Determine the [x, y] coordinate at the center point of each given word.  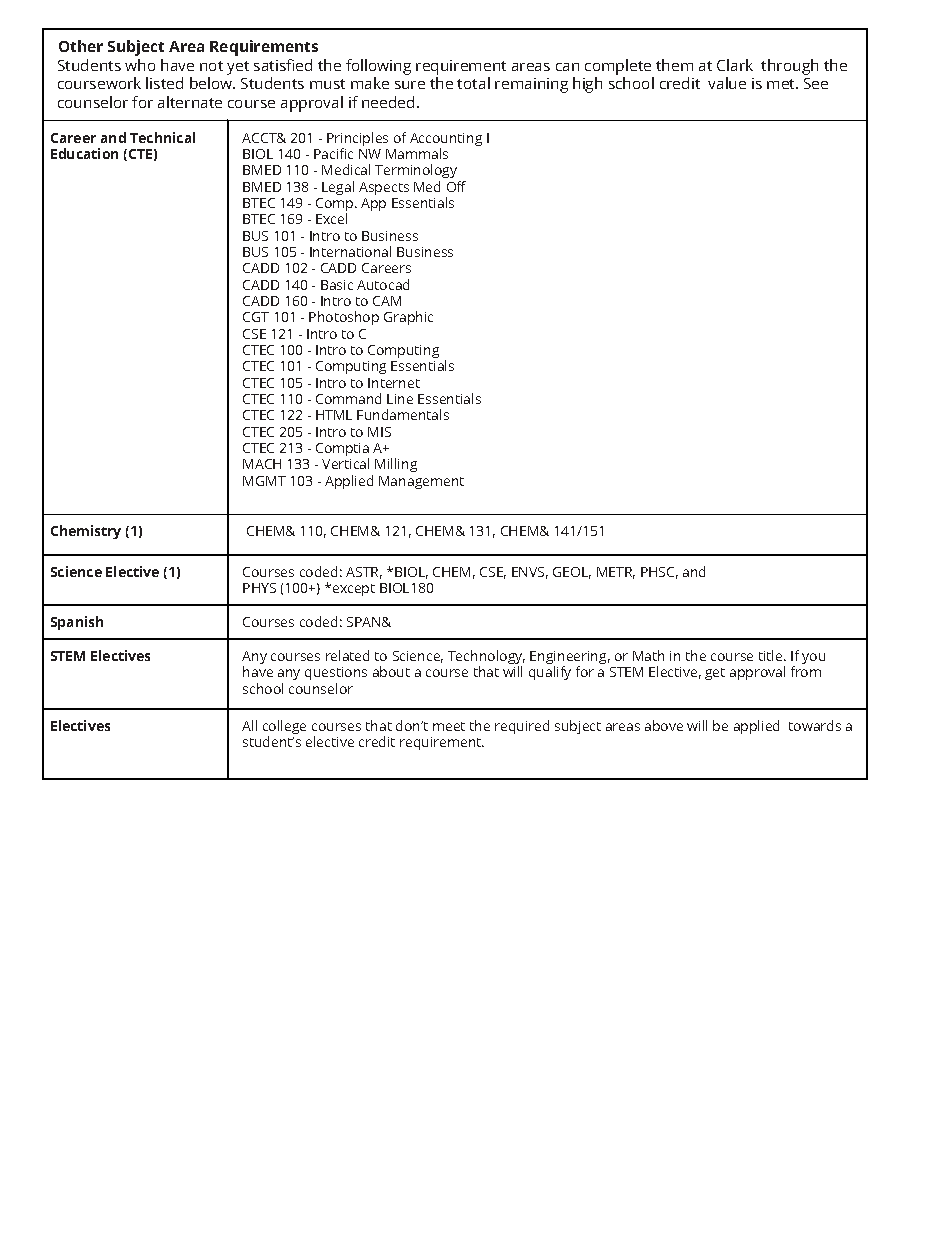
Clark [735, 65]
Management [421, 482]
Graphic [408, 318]
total [473, 83]
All [249, 725]
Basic [337, 285]
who [140, 65]
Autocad [383, 284]
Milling [396, 465]
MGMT [264, 481]
